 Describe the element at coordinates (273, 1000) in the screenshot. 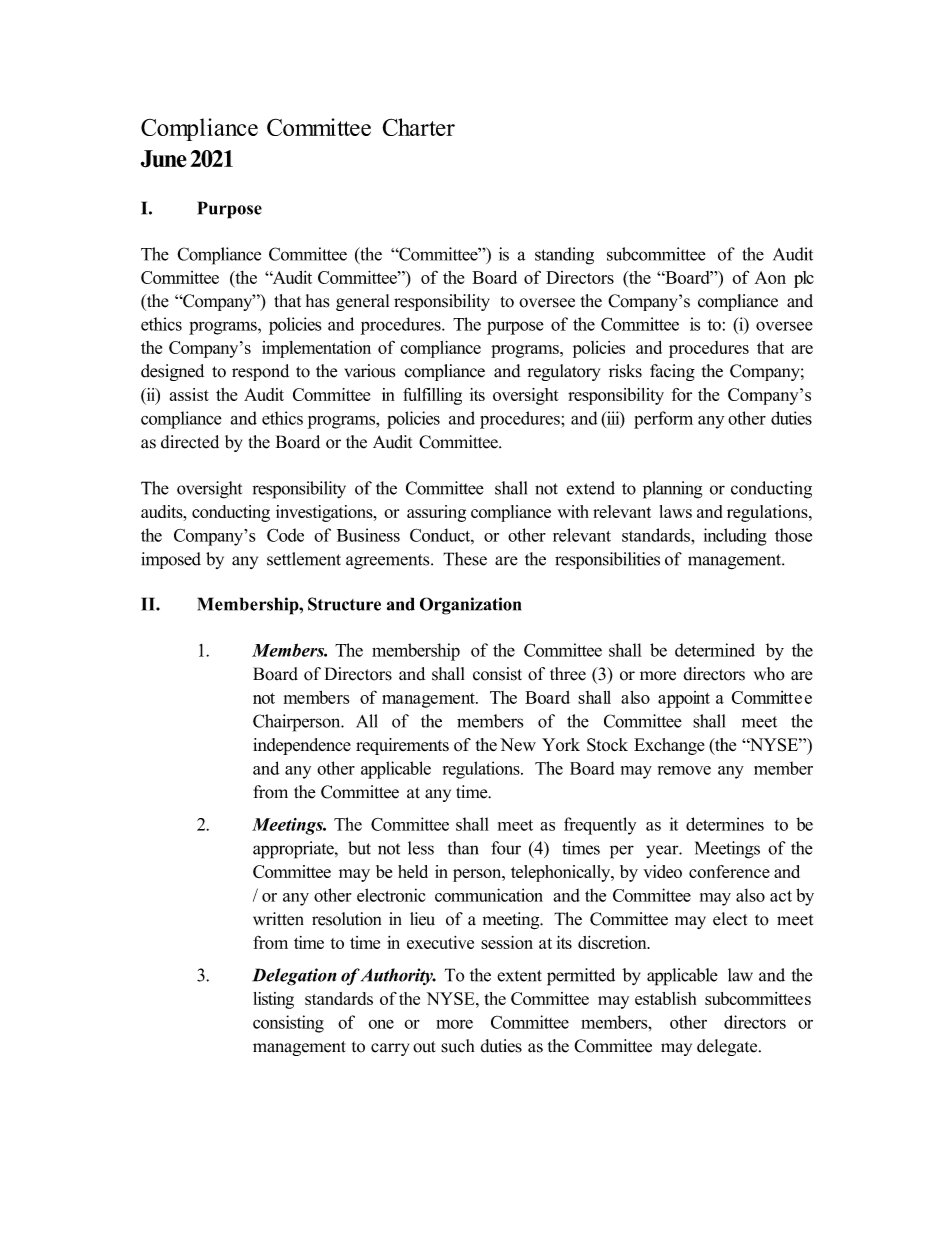

I see `listing` at that location.
